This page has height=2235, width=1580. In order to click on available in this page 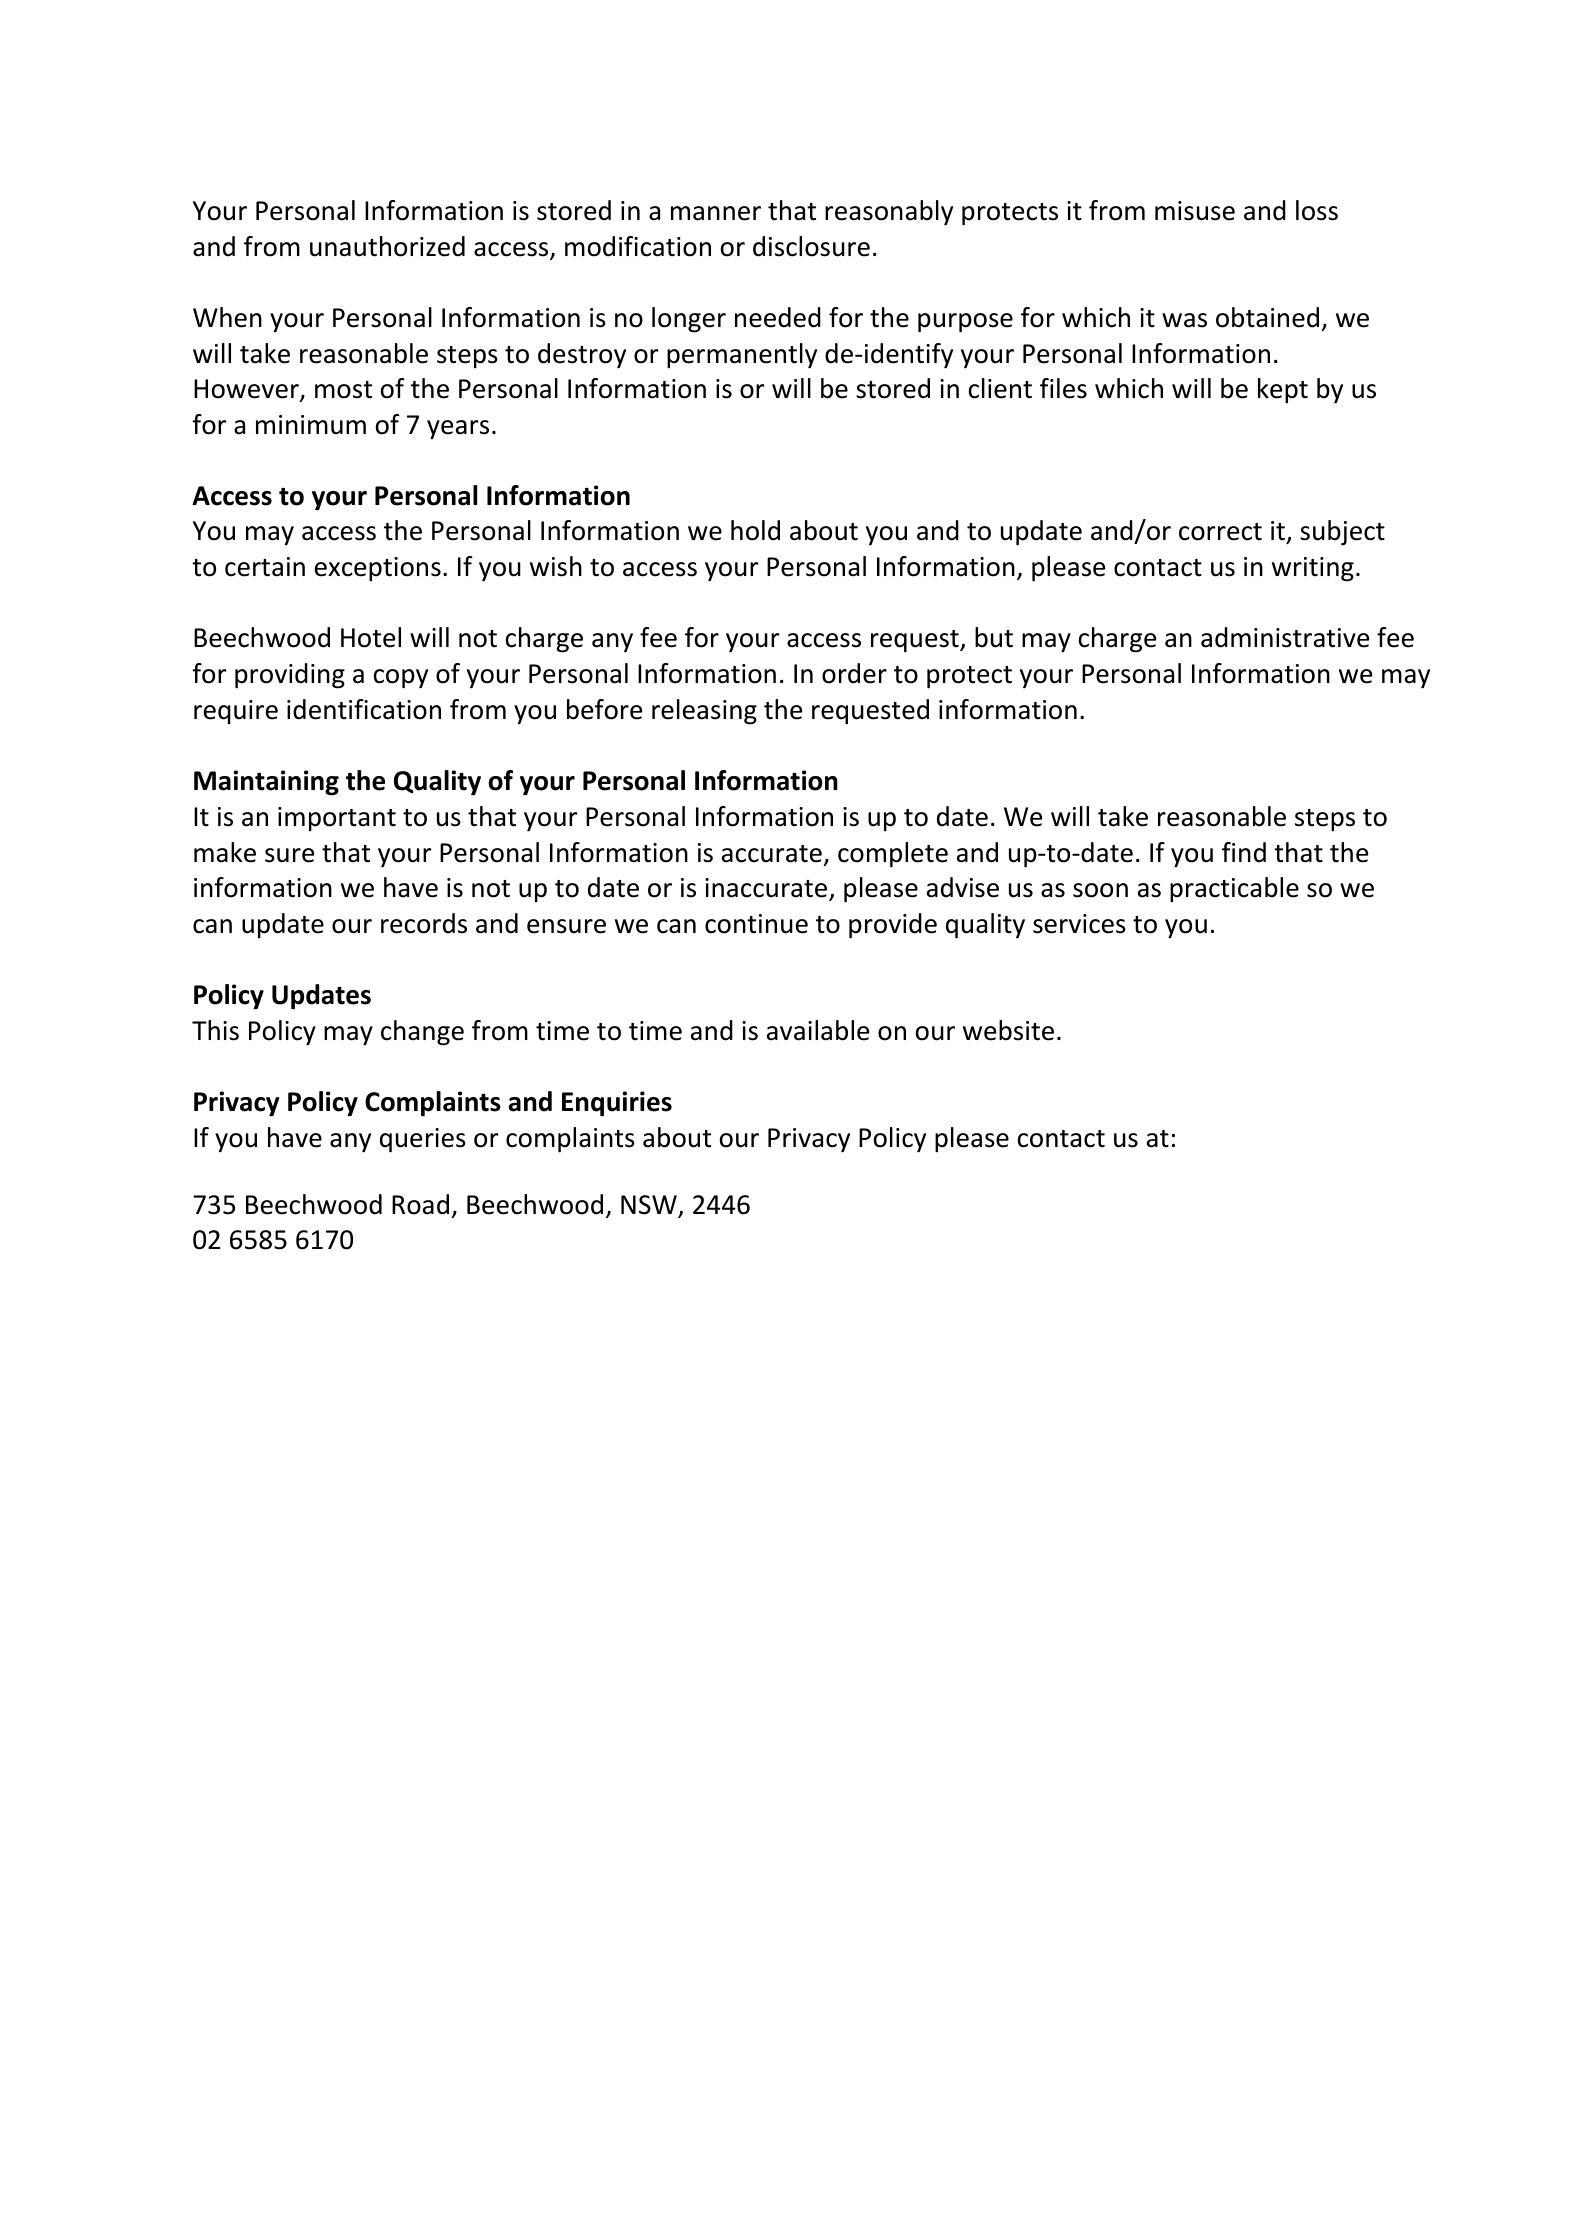, I will do `click(818, 1030)`.
